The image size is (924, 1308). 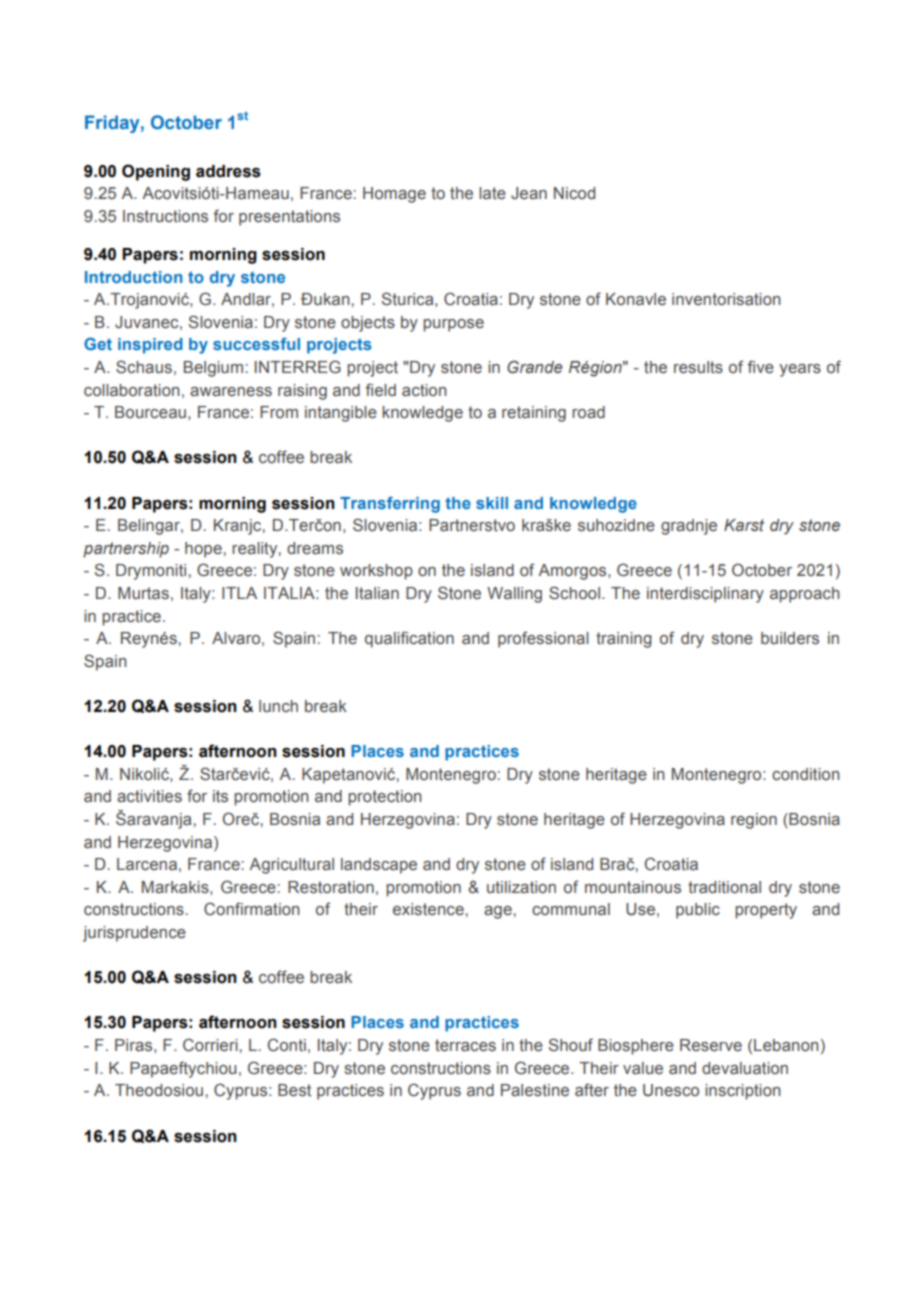 What do you see at coordinates (724, 887) in the screenshot?
I see `traditional` at bounding box center [724, 887].
